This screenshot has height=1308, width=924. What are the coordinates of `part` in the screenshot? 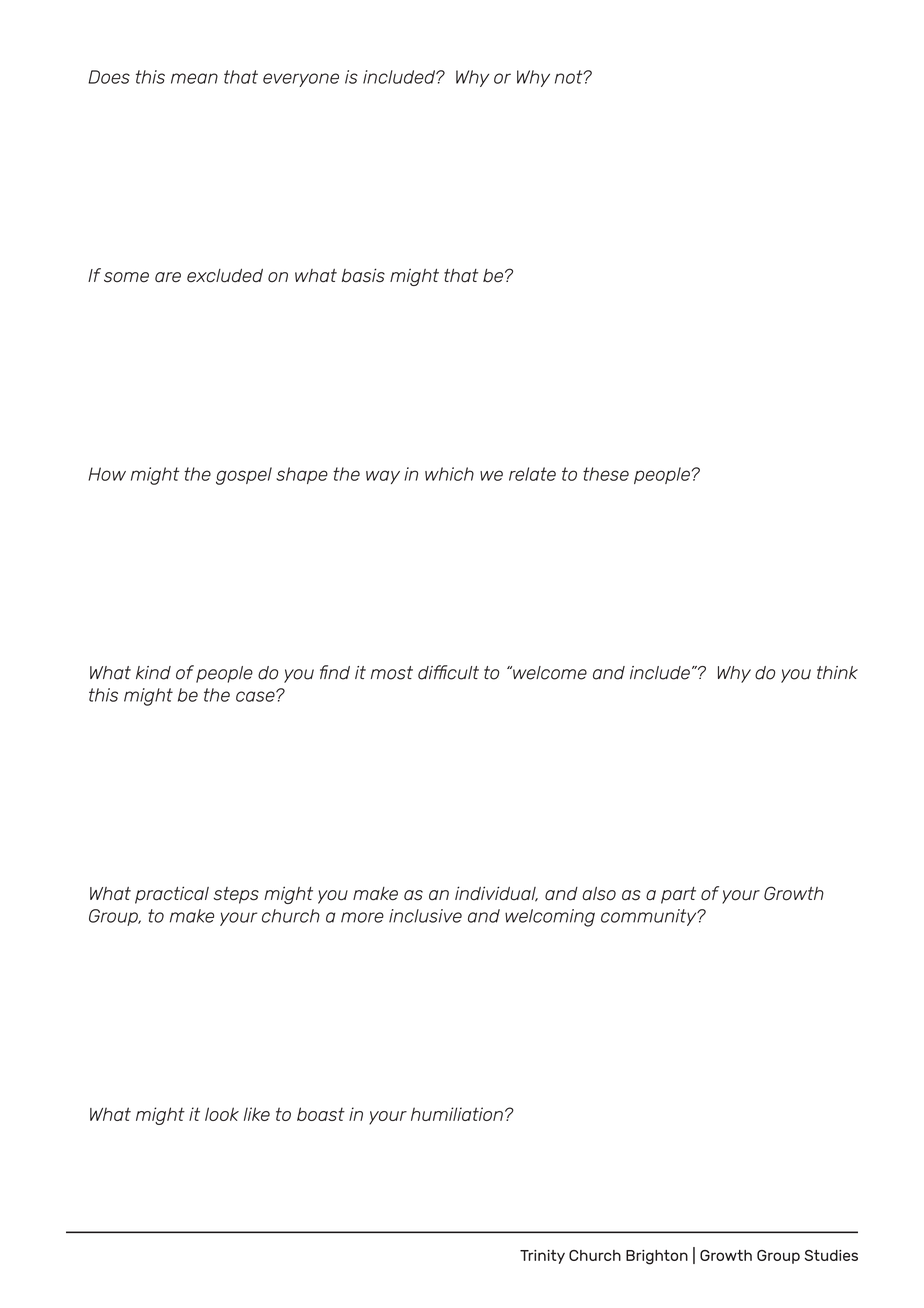 It's located at (678, 895).
